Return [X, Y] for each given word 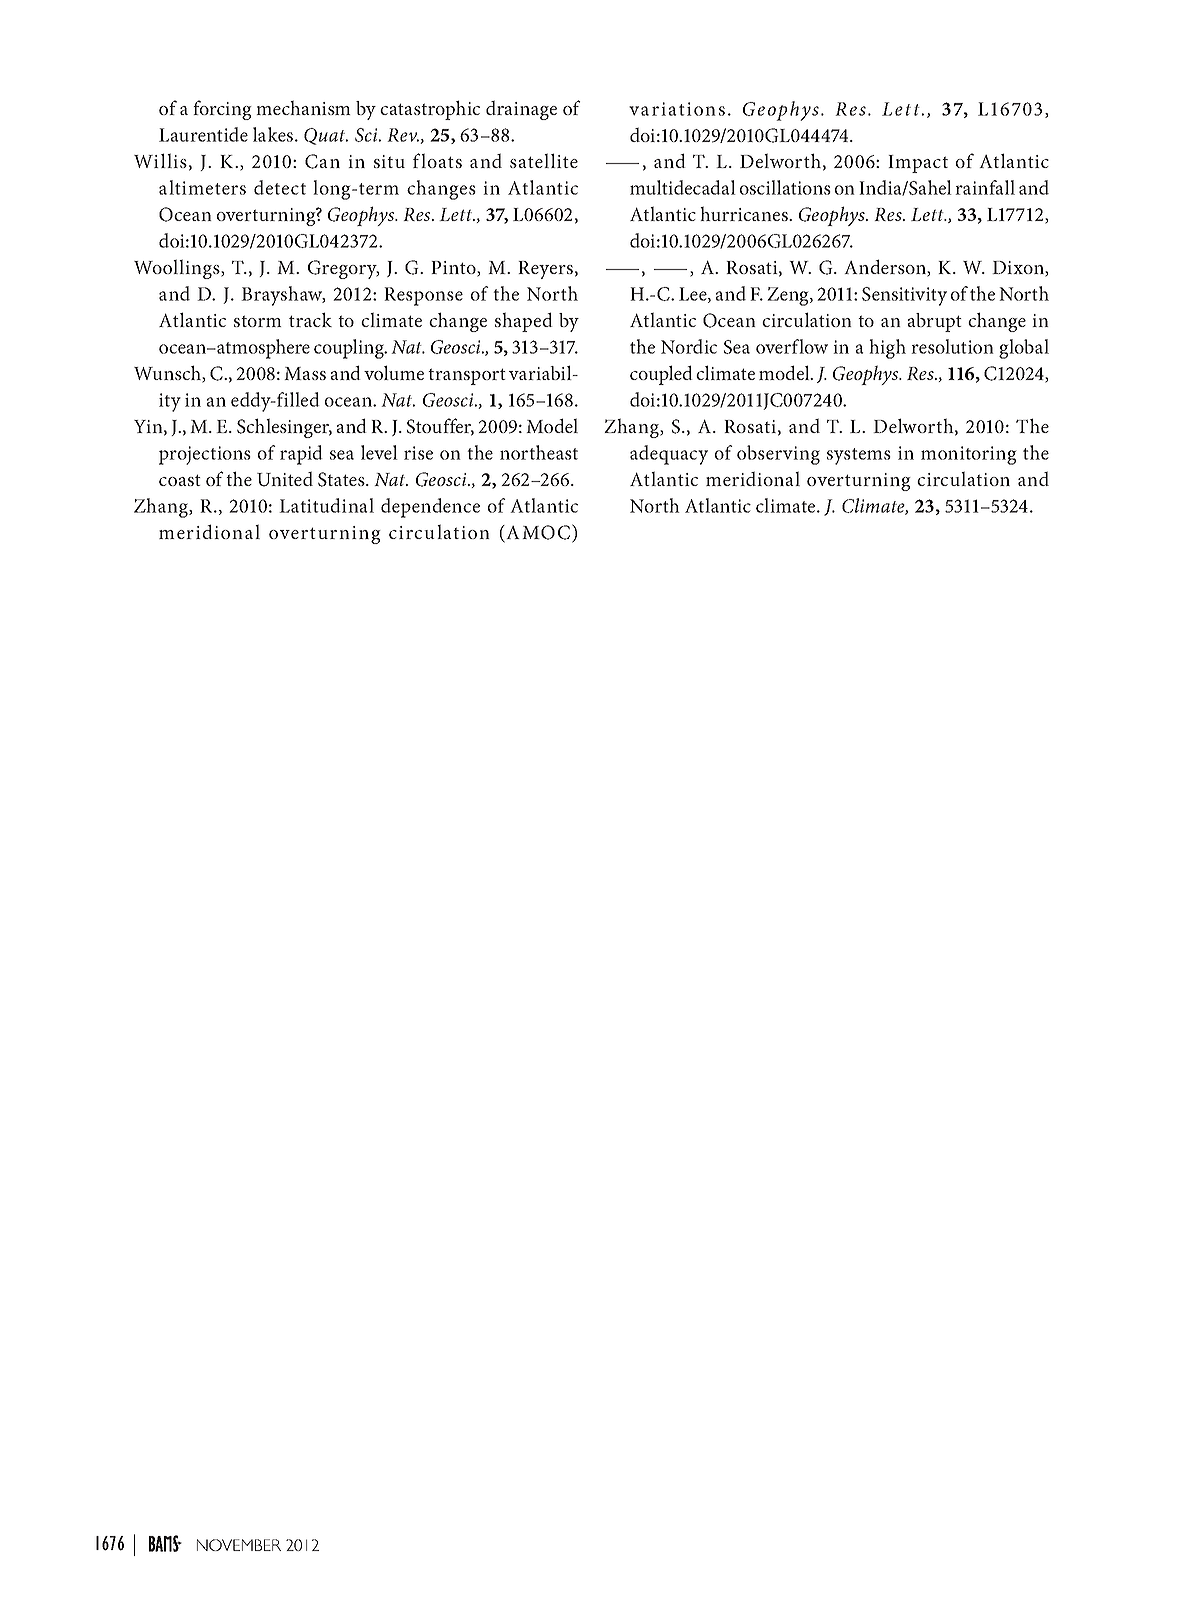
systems [859, 456]
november [239, 1545]
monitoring [968, 455]
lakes [274, 134]
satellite [544, 160]
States [342, 479]
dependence [430, 508]
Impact [918, 164]
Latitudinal [326, 505]
